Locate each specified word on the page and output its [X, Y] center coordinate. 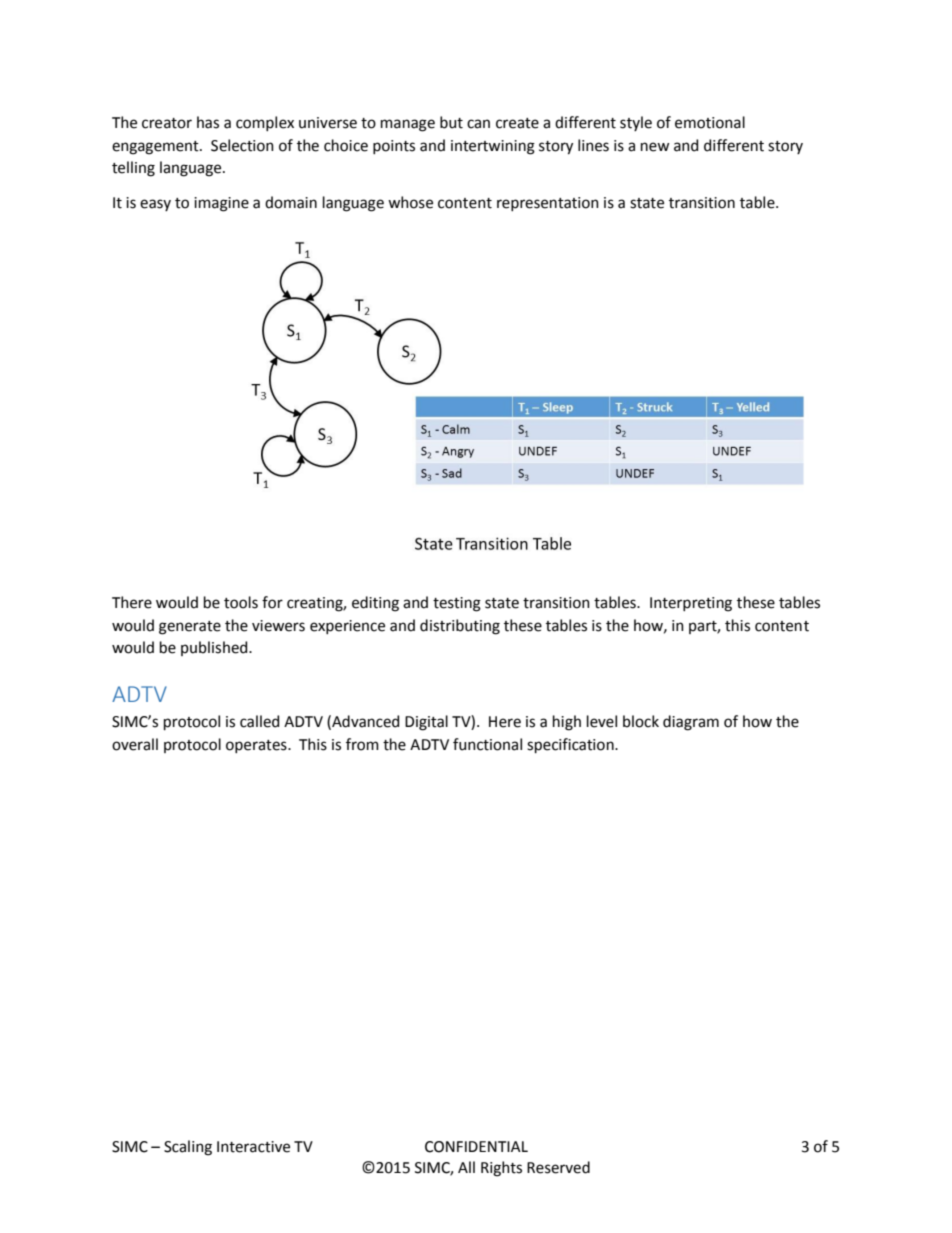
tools [241, 602]
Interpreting [691, 604]
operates [257, 746]
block [641, 721]
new [655, 147]
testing [457, 604]
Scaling [188, 1148]
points [394, 147]
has [208, 122]
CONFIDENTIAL [476, 1147]
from [362, 744]
